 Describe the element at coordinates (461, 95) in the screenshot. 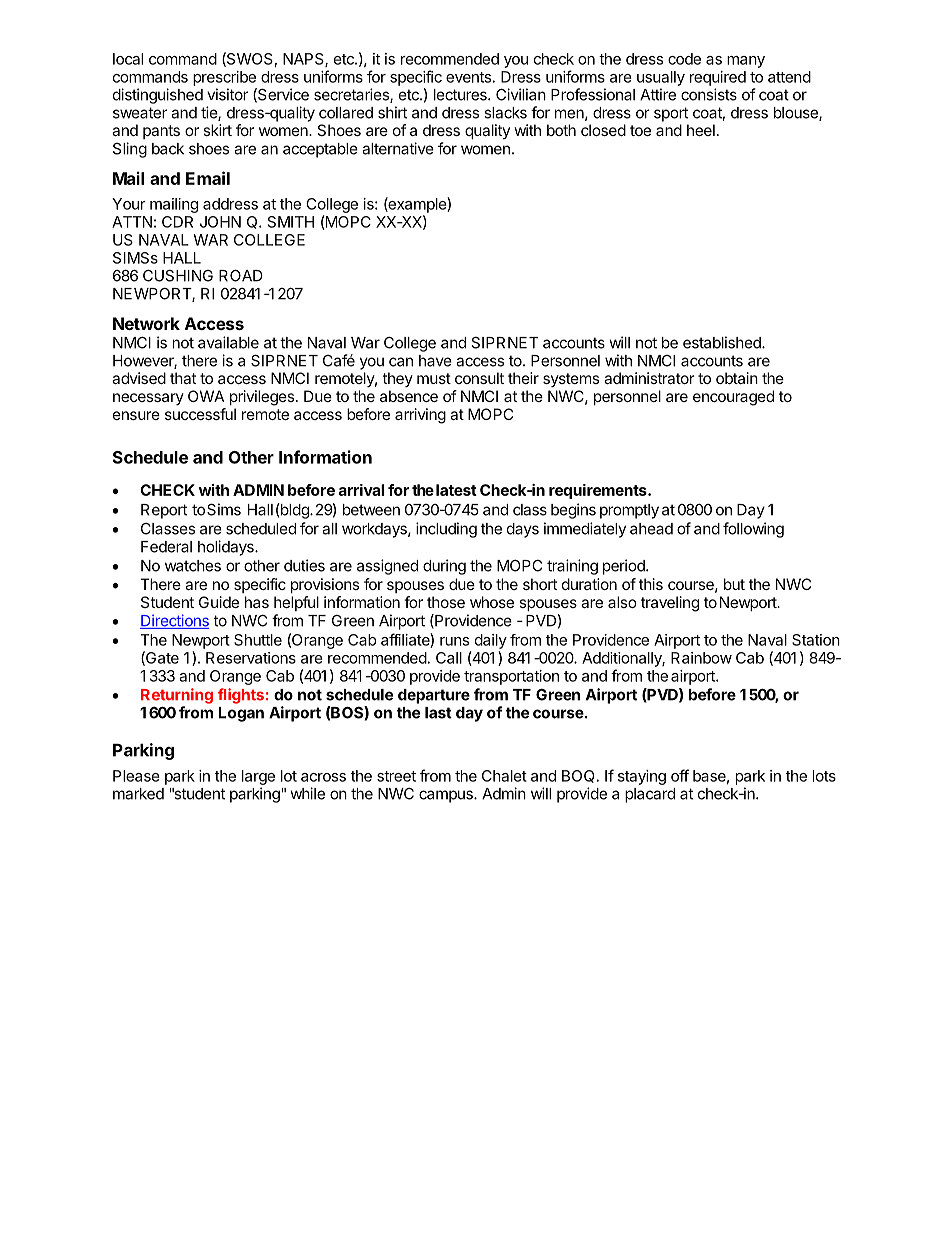

I see `lectures` at that location.
